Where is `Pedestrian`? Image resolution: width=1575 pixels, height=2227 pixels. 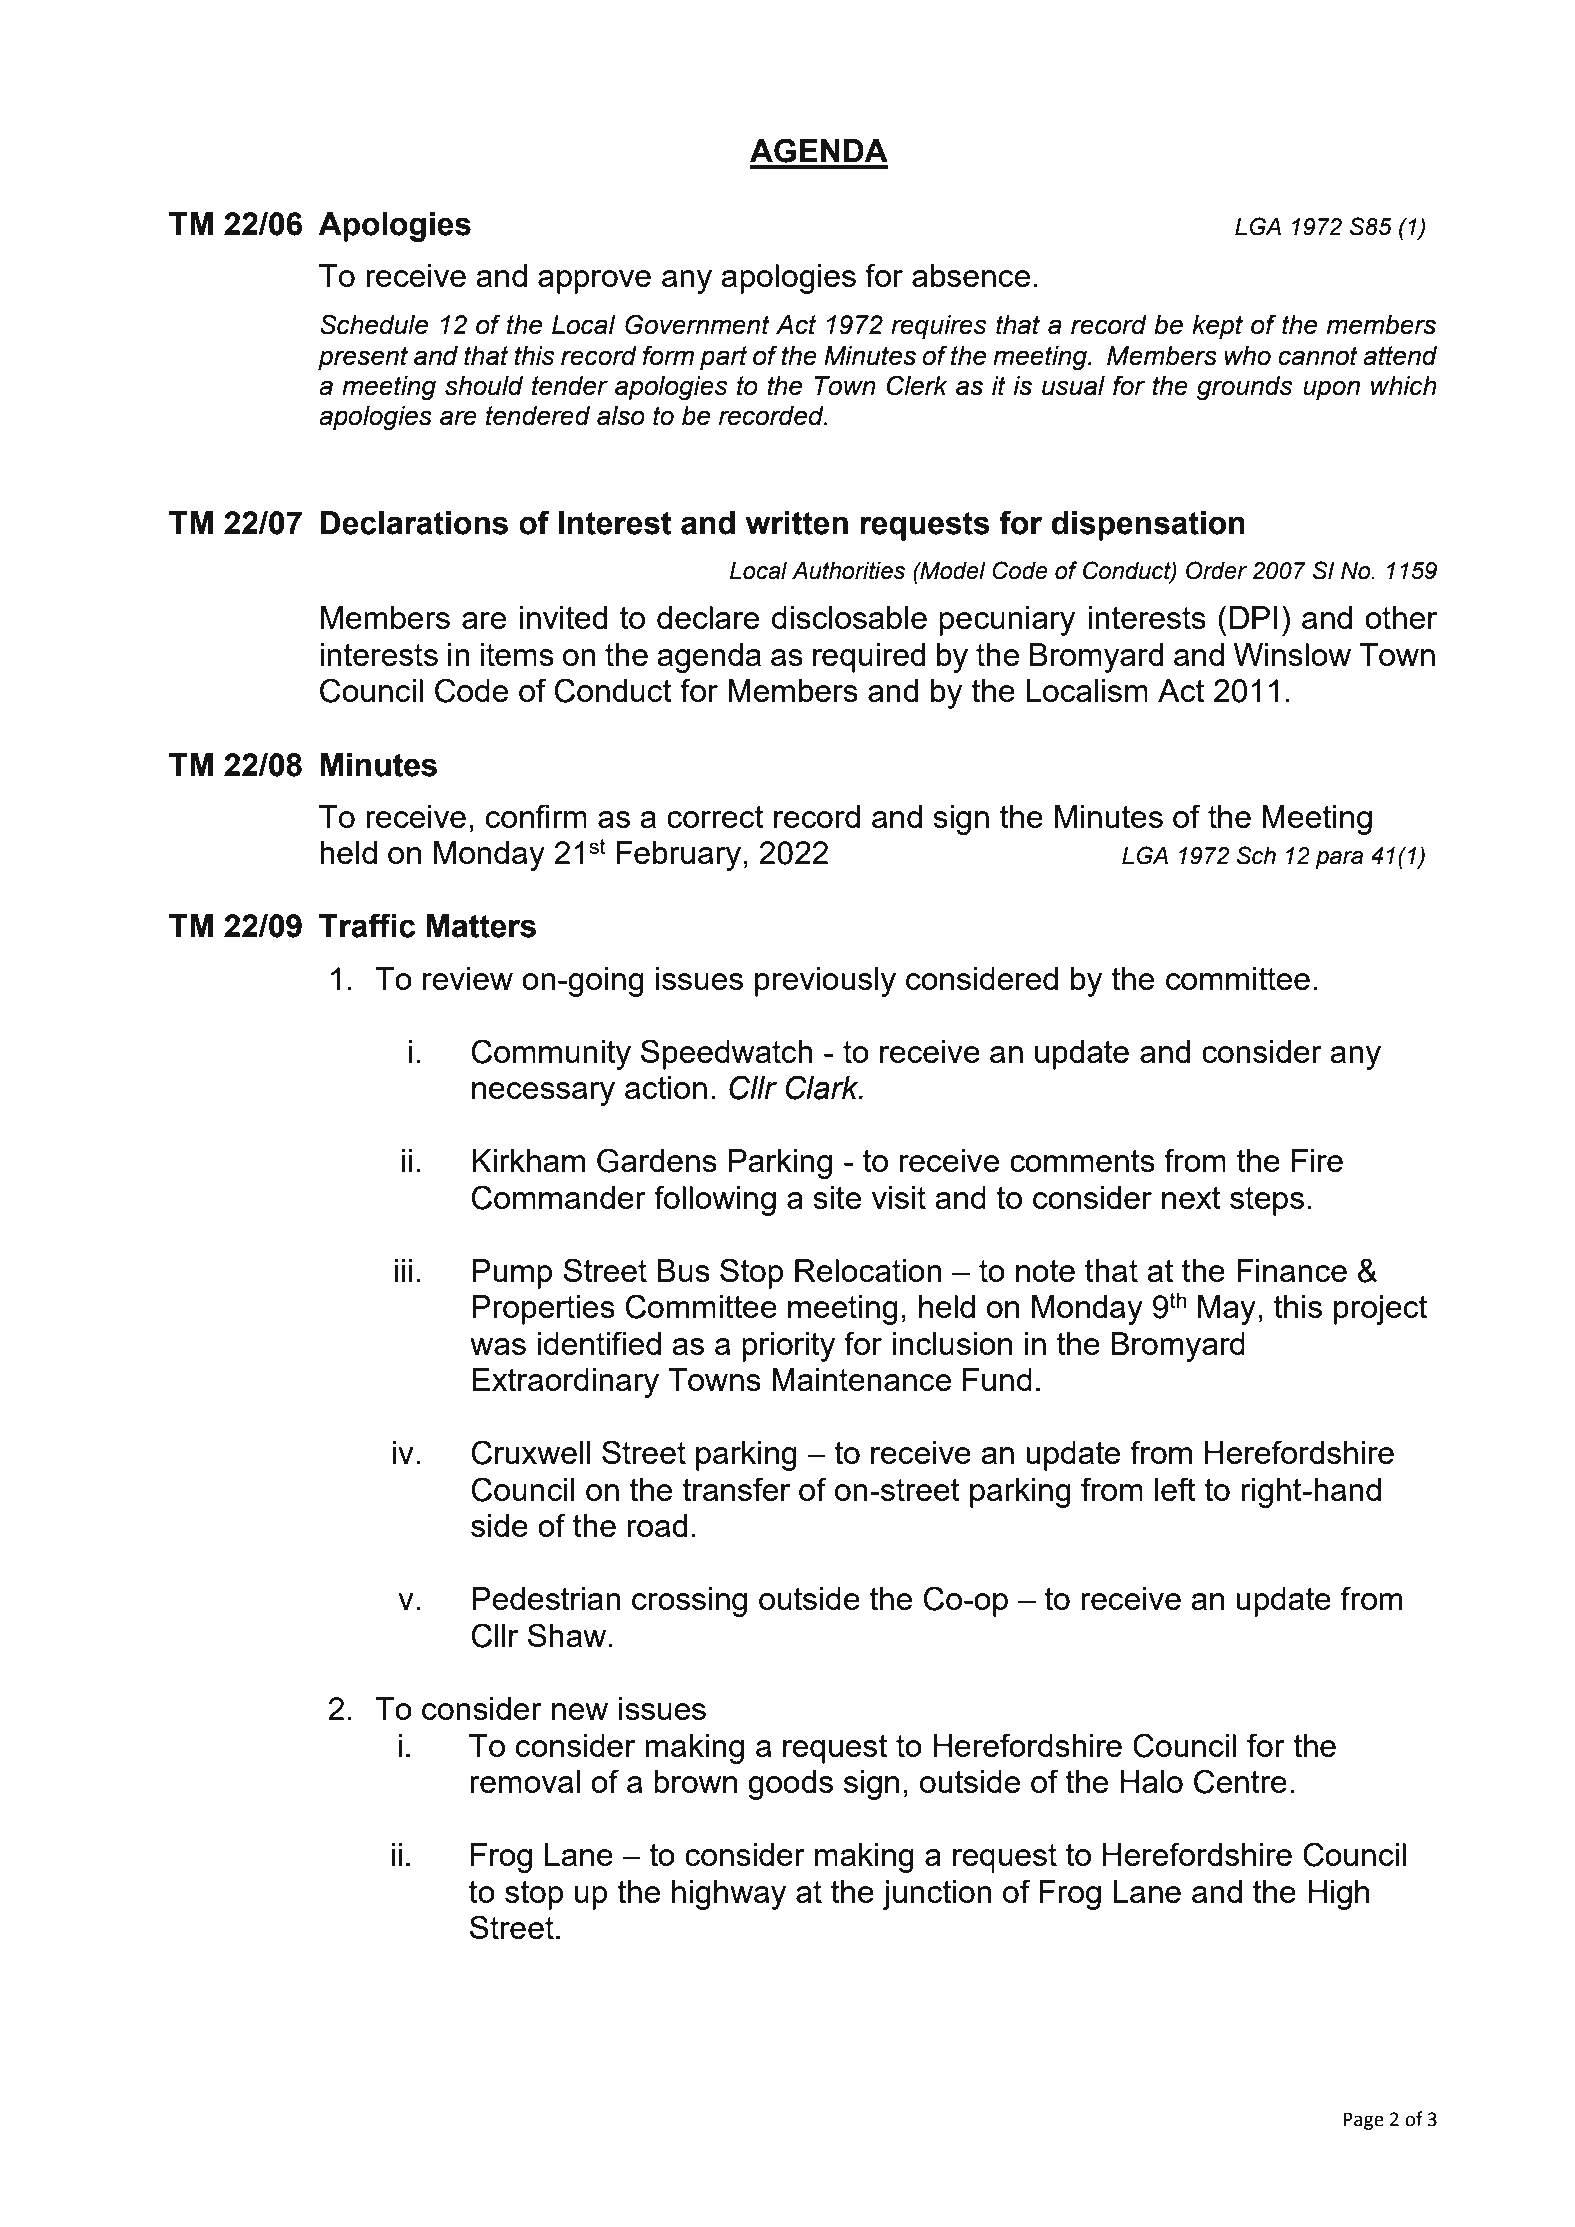
Pedestrian is located at coordinates (546, 1598).
